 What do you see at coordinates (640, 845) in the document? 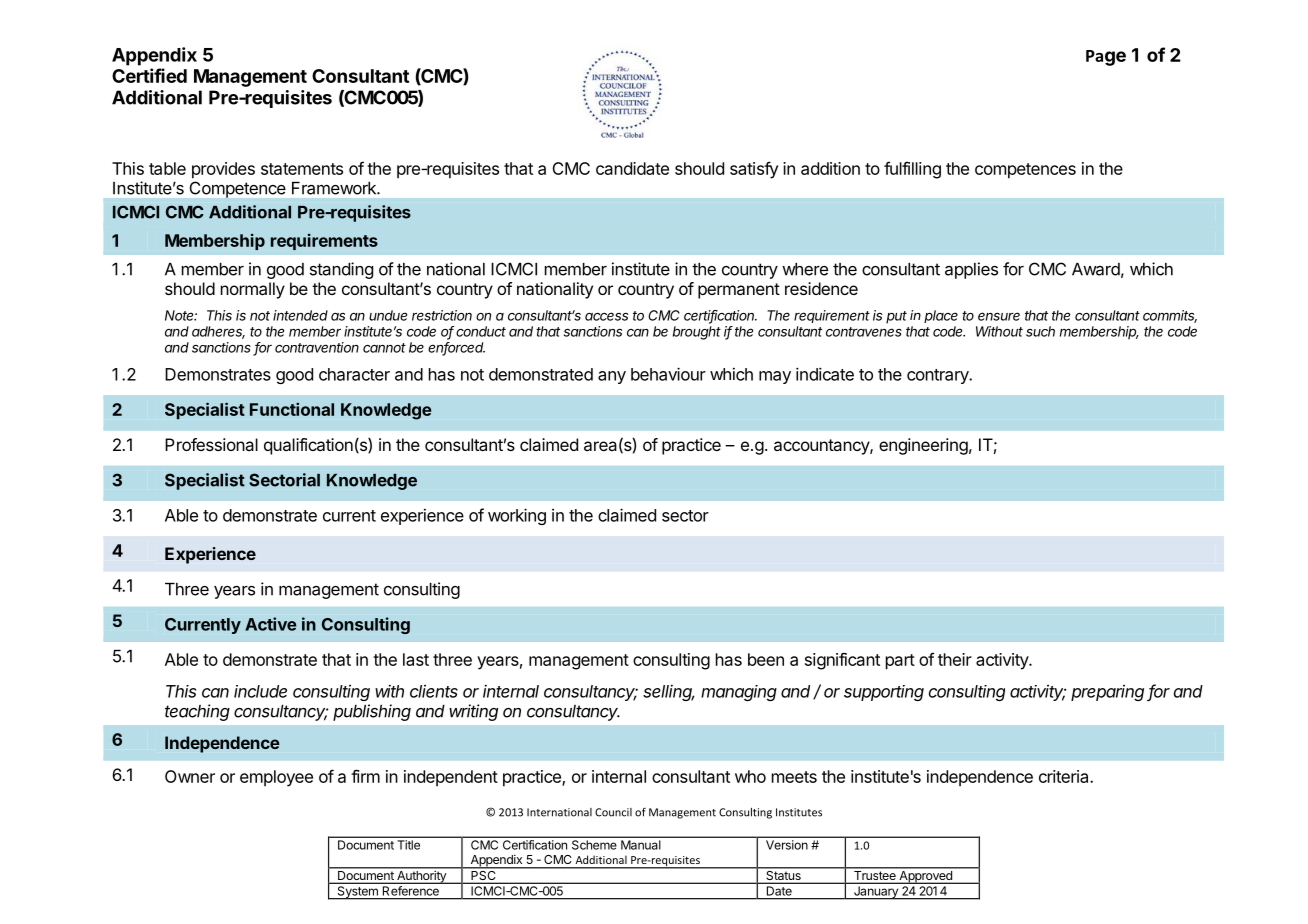
I see `Manual` at bounding box center [640, 845].
